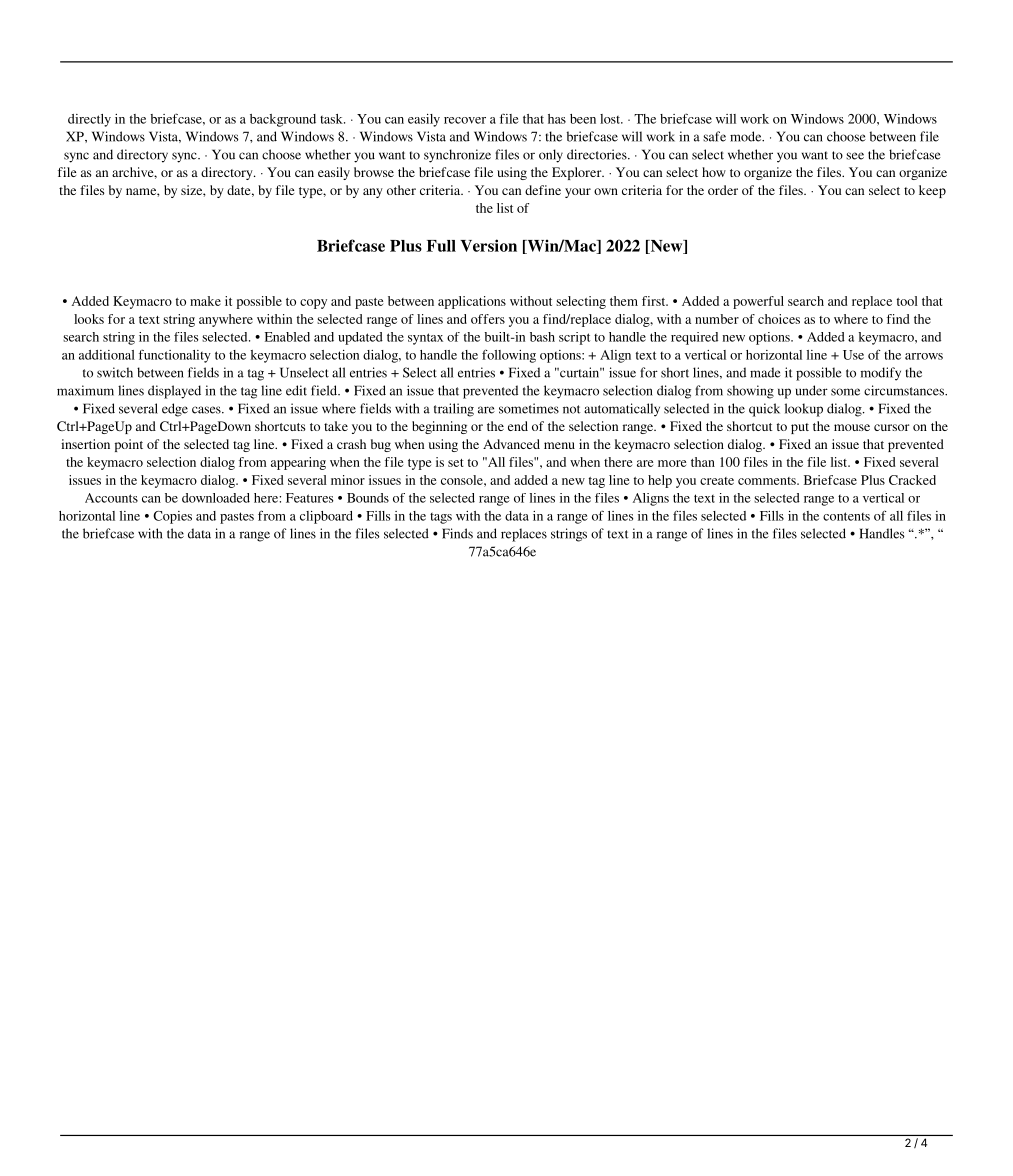 This document has height=1176, width=1013. I want to click on recover, so click(465, 120).
